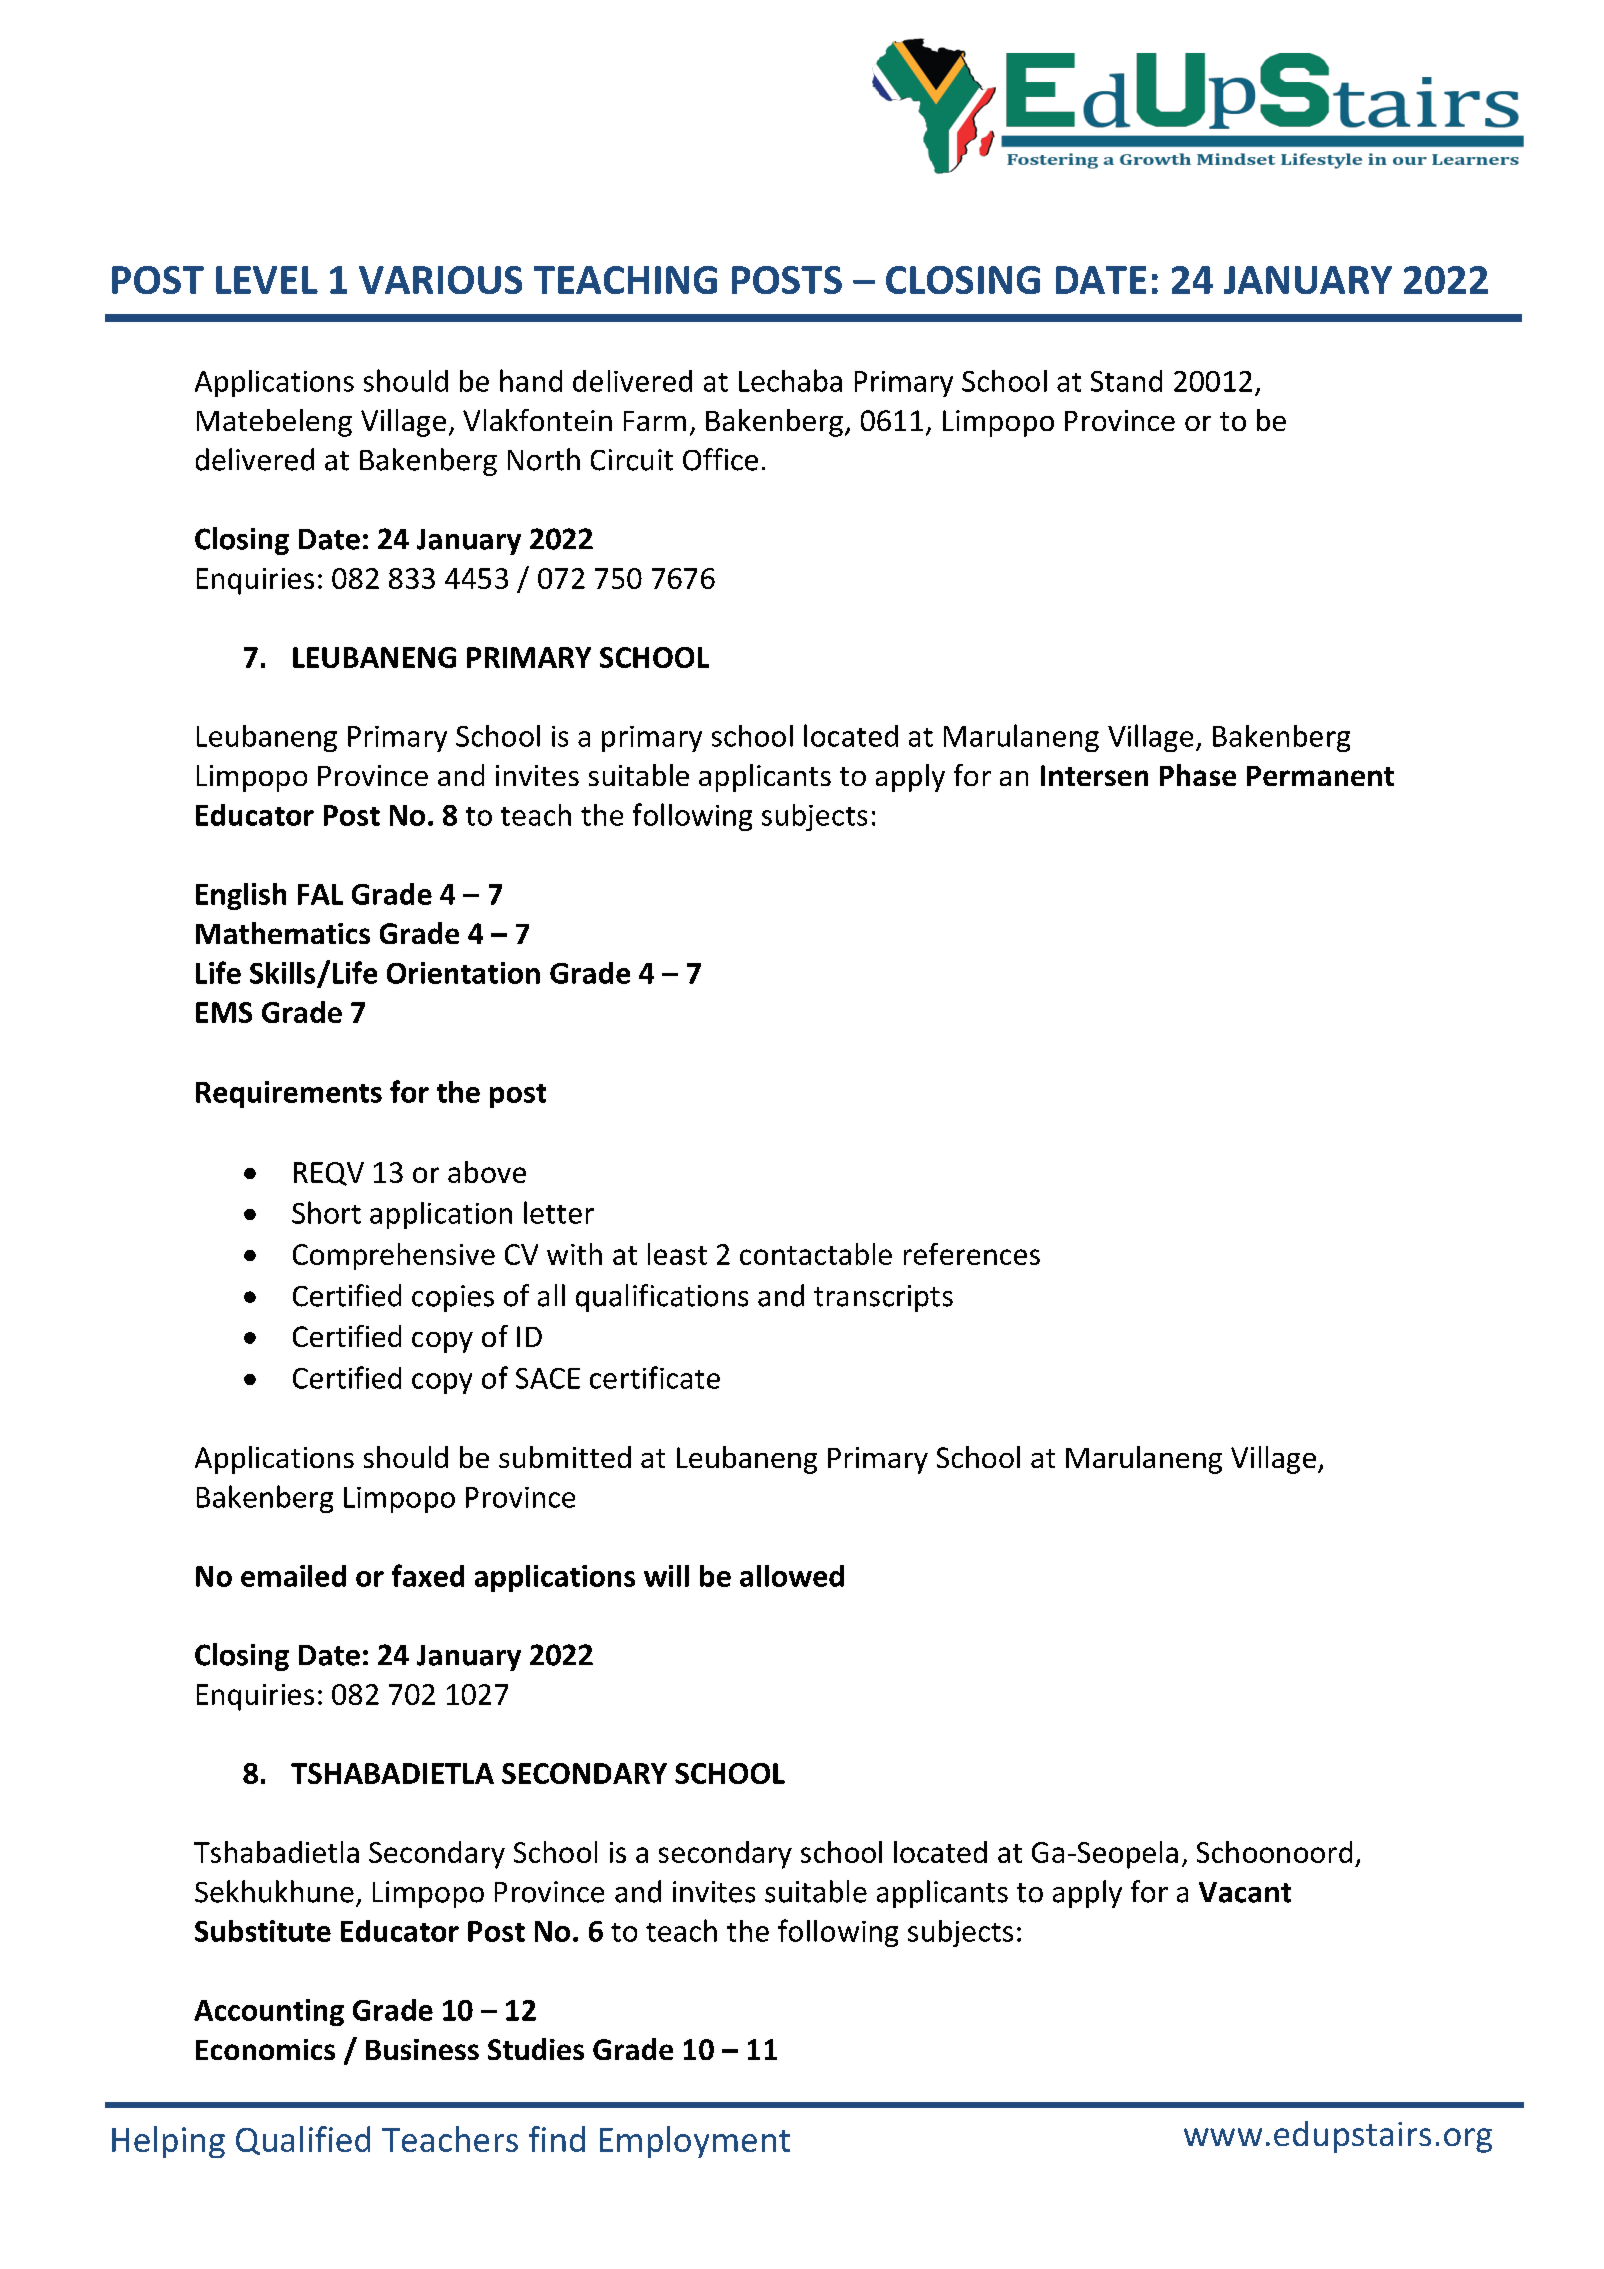 This document has height=2269, width=1604. I want to click on LEVEL, so click(267, 280).
